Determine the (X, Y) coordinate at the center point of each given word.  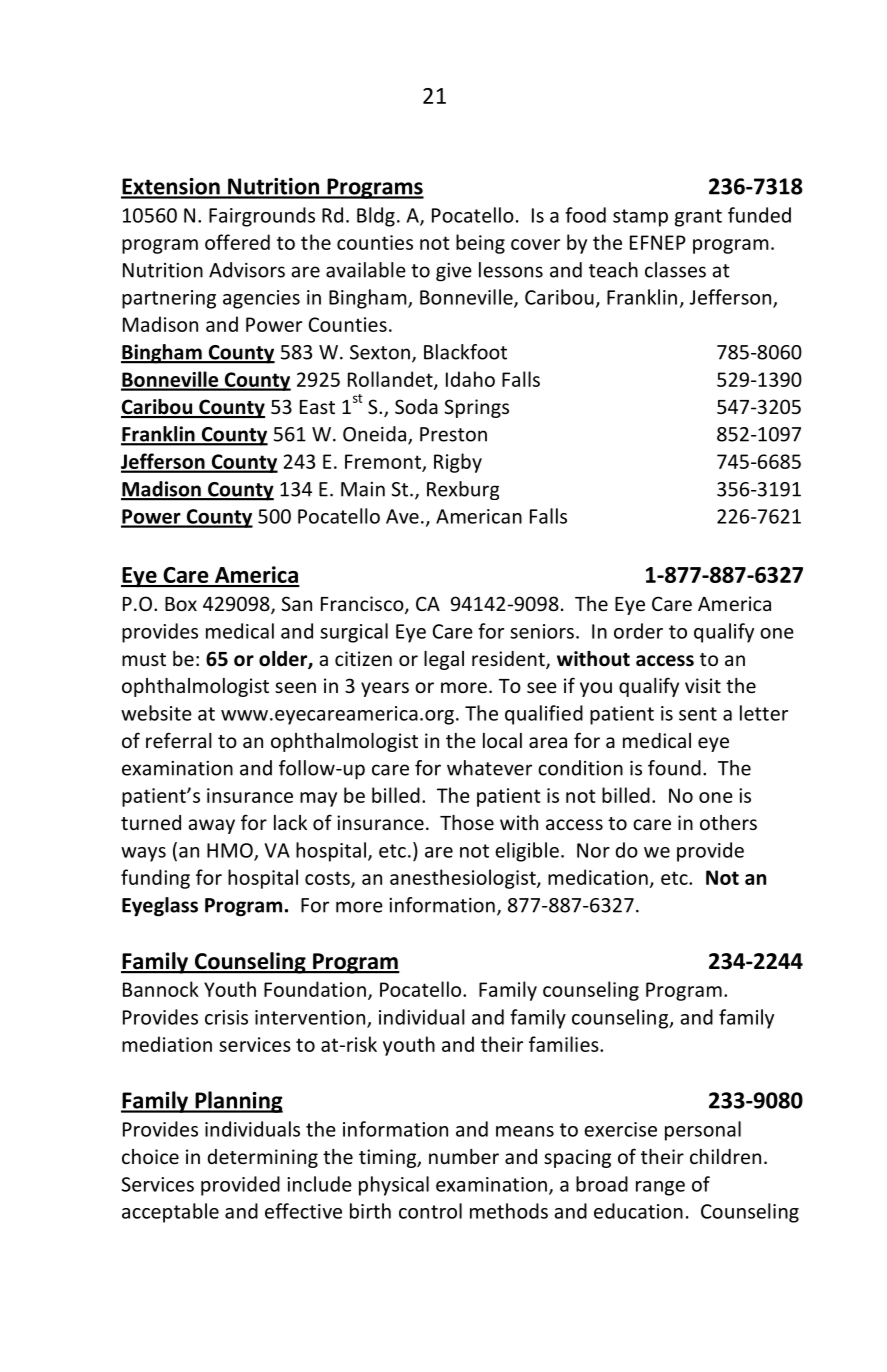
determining (263, 1158)
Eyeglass (160, 907)
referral (179, 740)
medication (598, 877)
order (638, 631)
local (502, 740)
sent (698, 714)
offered (237, 242)
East (317, 407)
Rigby (458, 463)
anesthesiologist (464, 879)
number (464, 1156)
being (480, 244)
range (660, 1188)
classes (675, 270)
